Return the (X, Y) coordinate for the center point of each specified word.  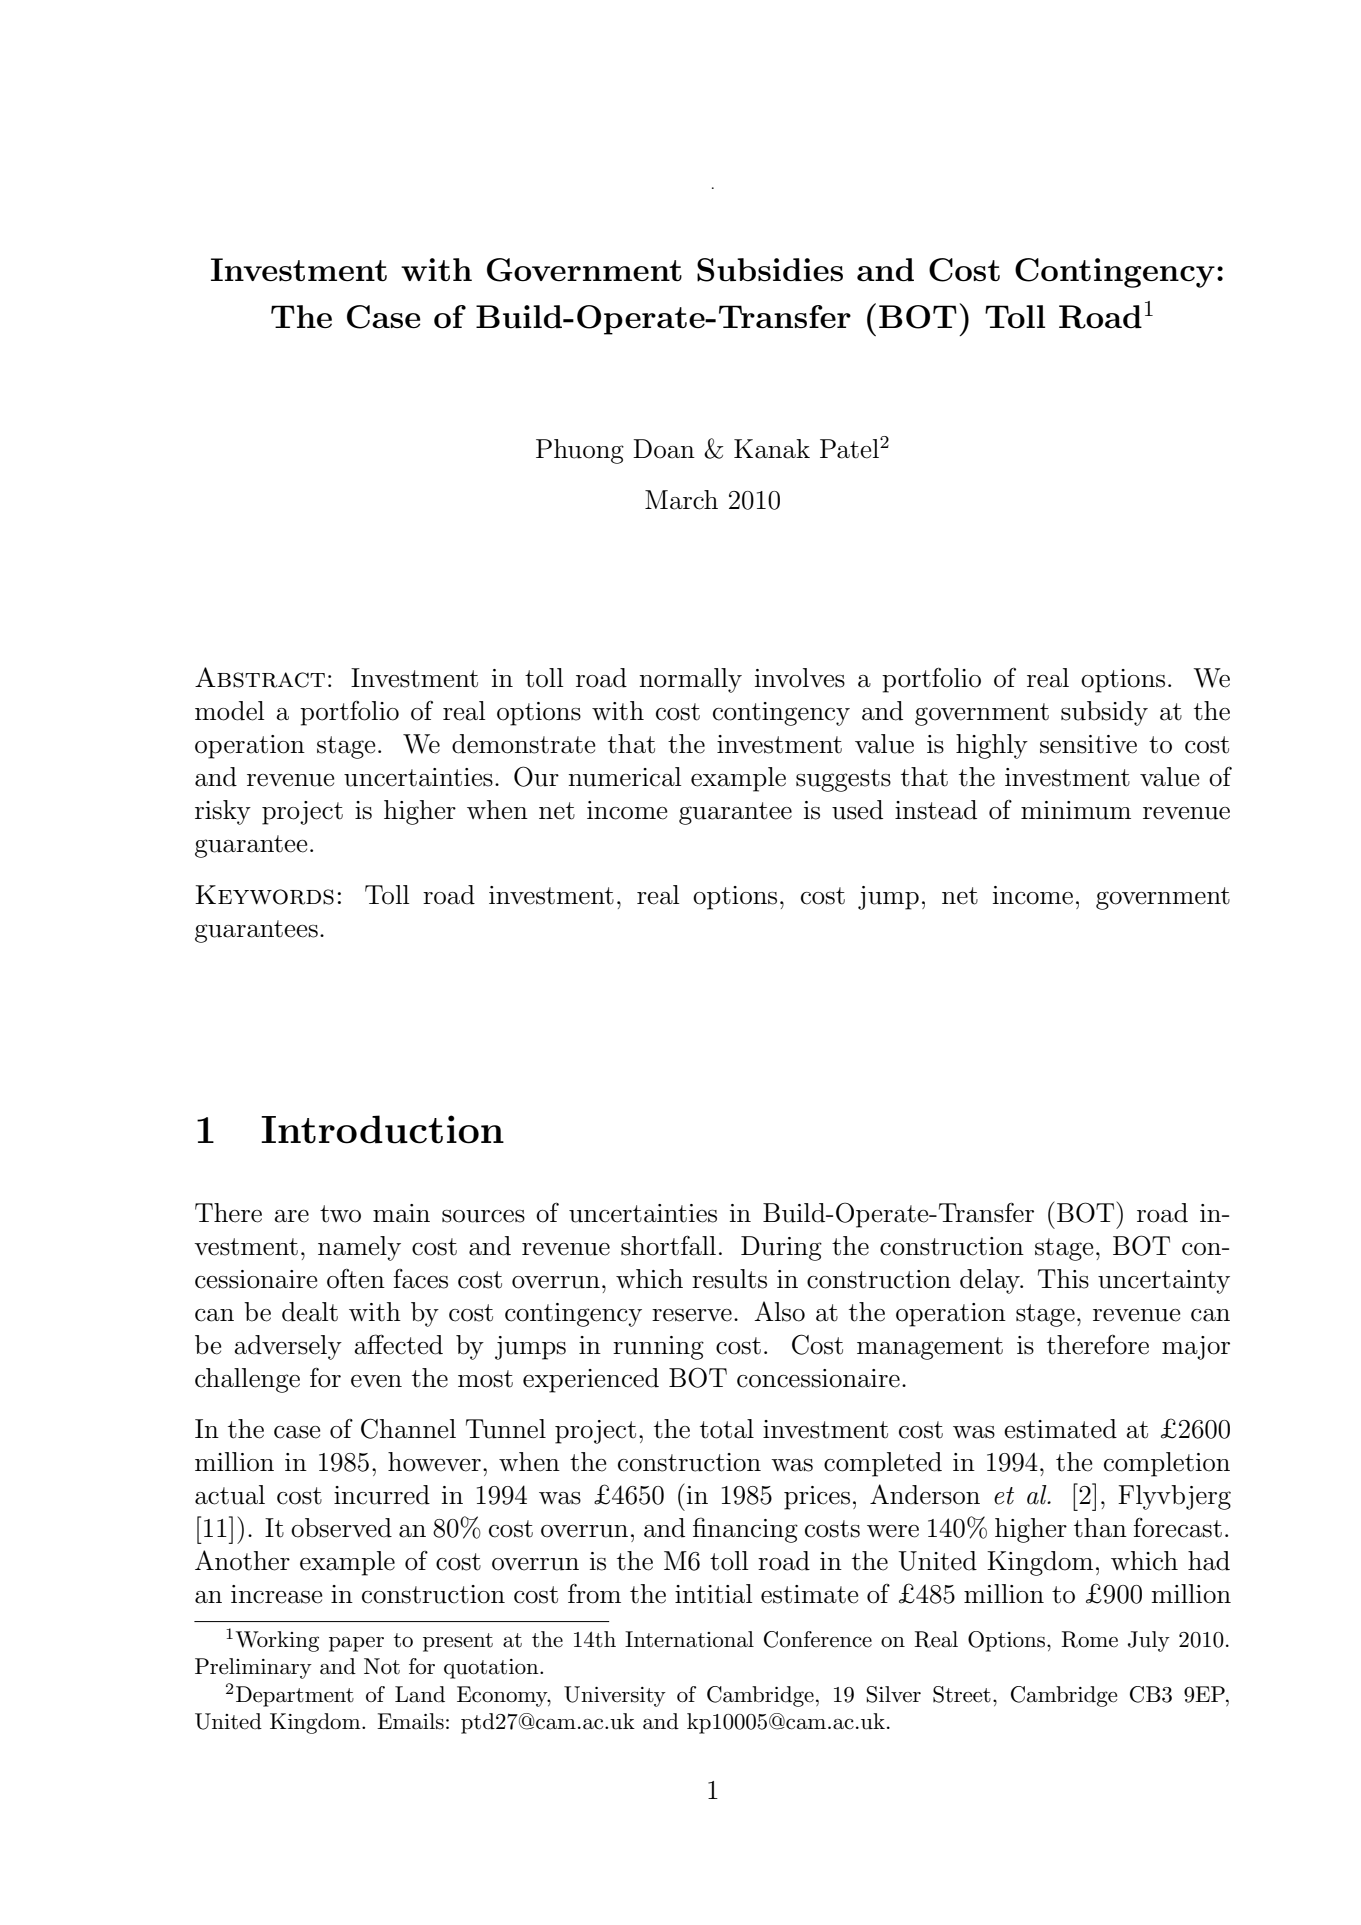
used (857, 810)
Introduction (382, 1129)
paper (356, 1644)
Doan (664, 449)
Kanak (772, 449)
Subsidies (770, 270)
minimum (1076, 810)
